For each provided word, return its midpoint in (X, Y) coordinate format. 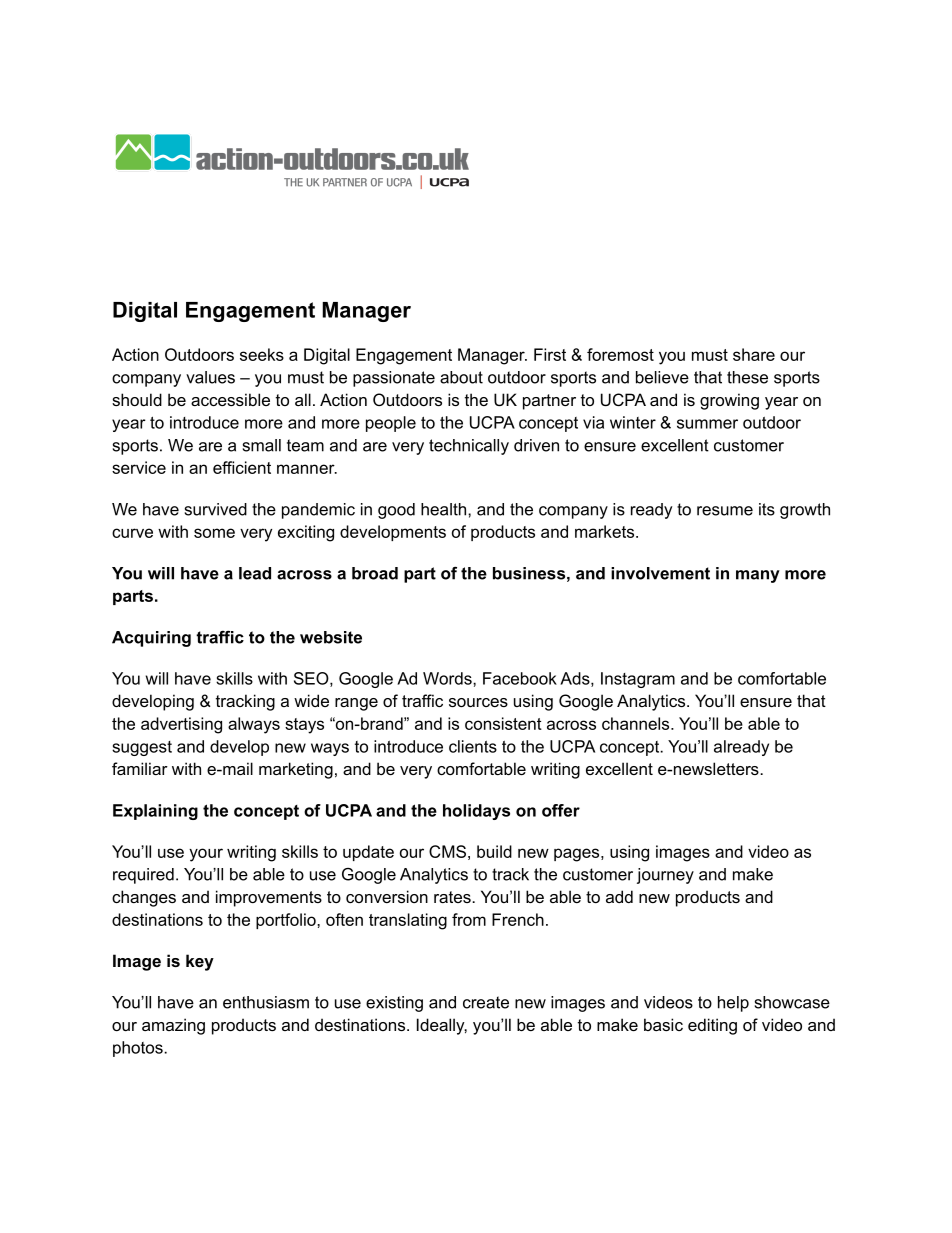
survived (216, 509)
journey (665, 876)
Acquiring (151, 639)
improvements (269, 898)
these (747, 377)
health (443, 509)
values (210, 377)
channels (637, 723)
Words (448, 678)
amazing (173, 1026)
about (461, 377)
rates (453, 897)
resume (725, 511)
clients (473, 746)
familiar (140, 768)
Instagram (638, 680)
